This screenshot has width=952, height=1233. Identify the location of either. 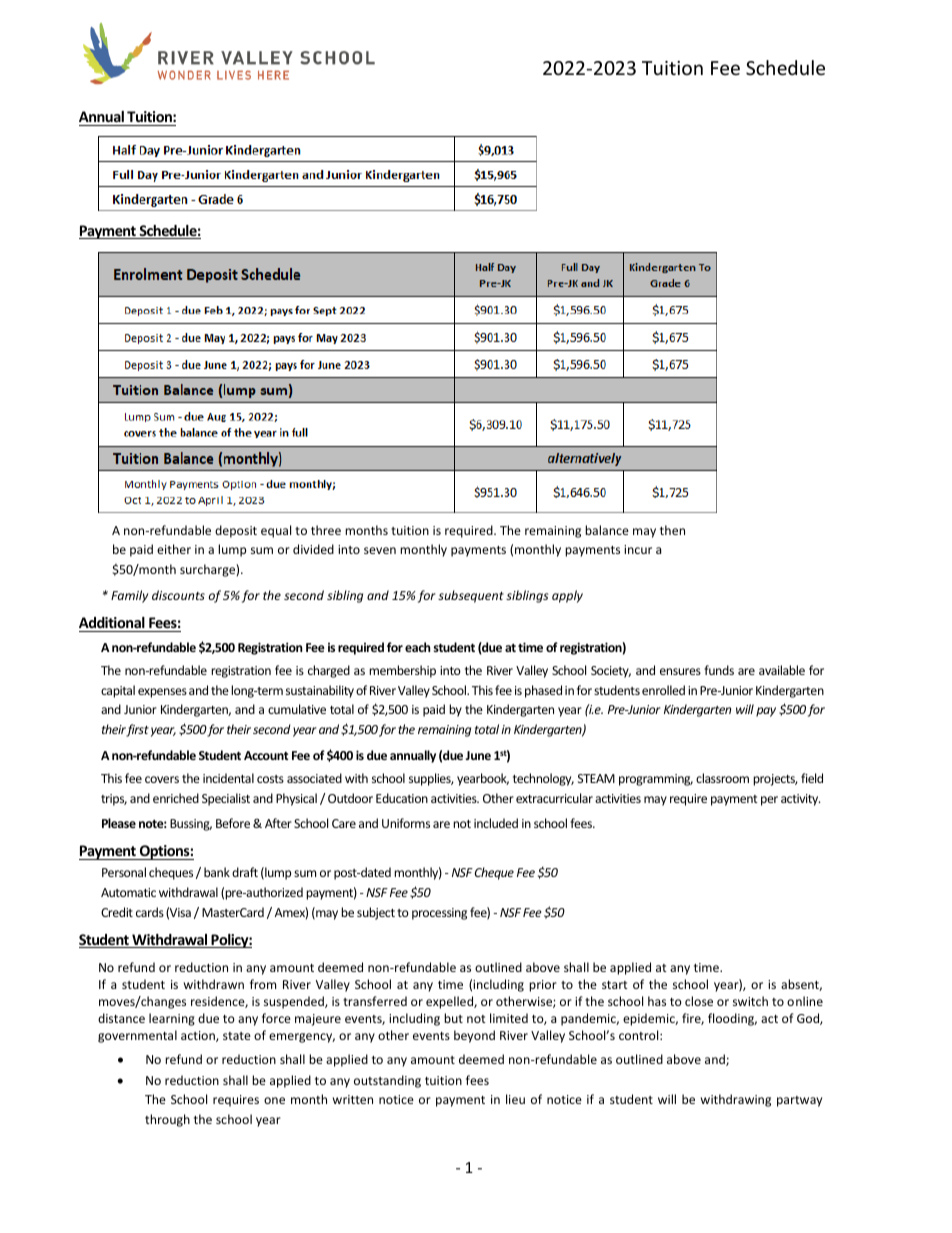
(174, 549).
